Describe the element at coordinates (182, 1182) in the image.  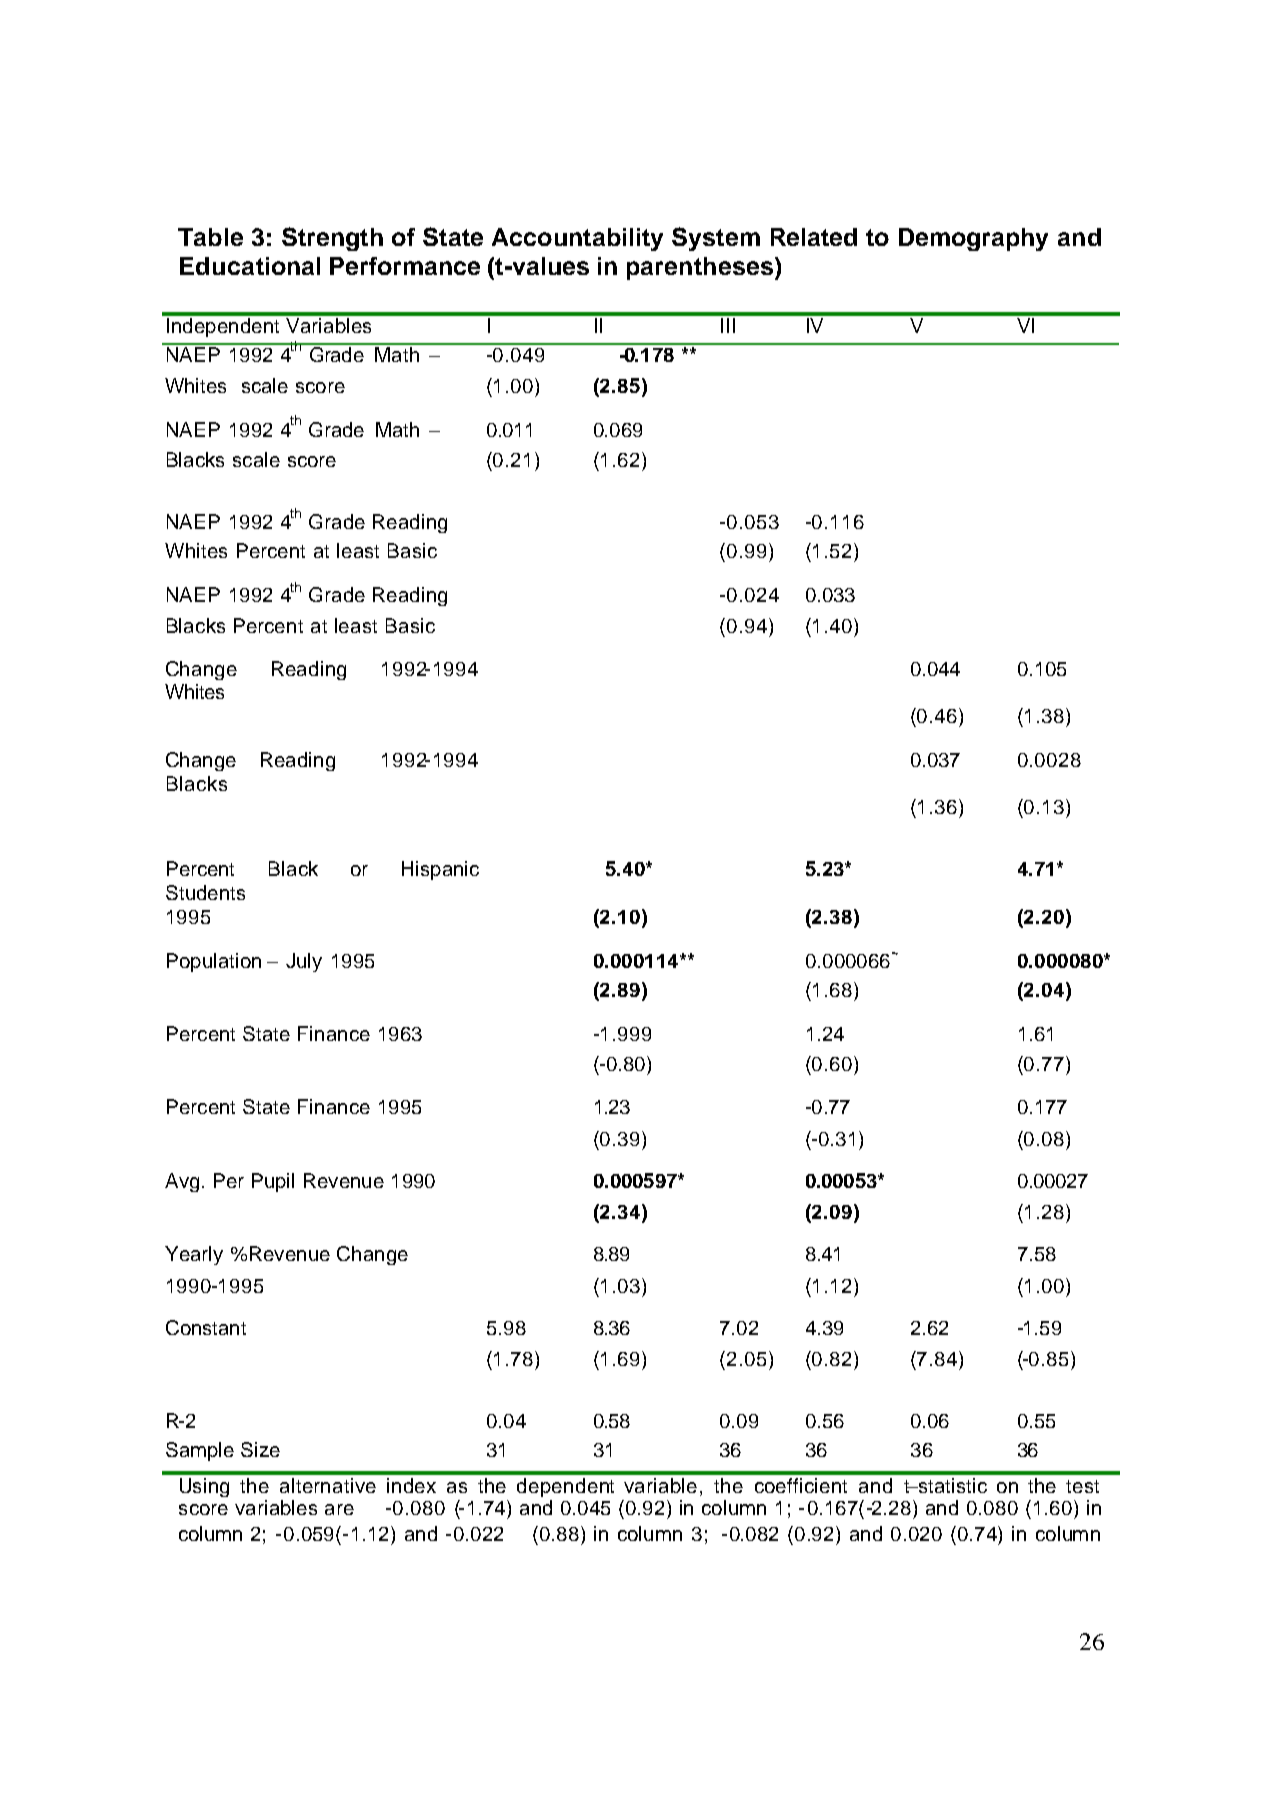
I see `Avg` at that location.
